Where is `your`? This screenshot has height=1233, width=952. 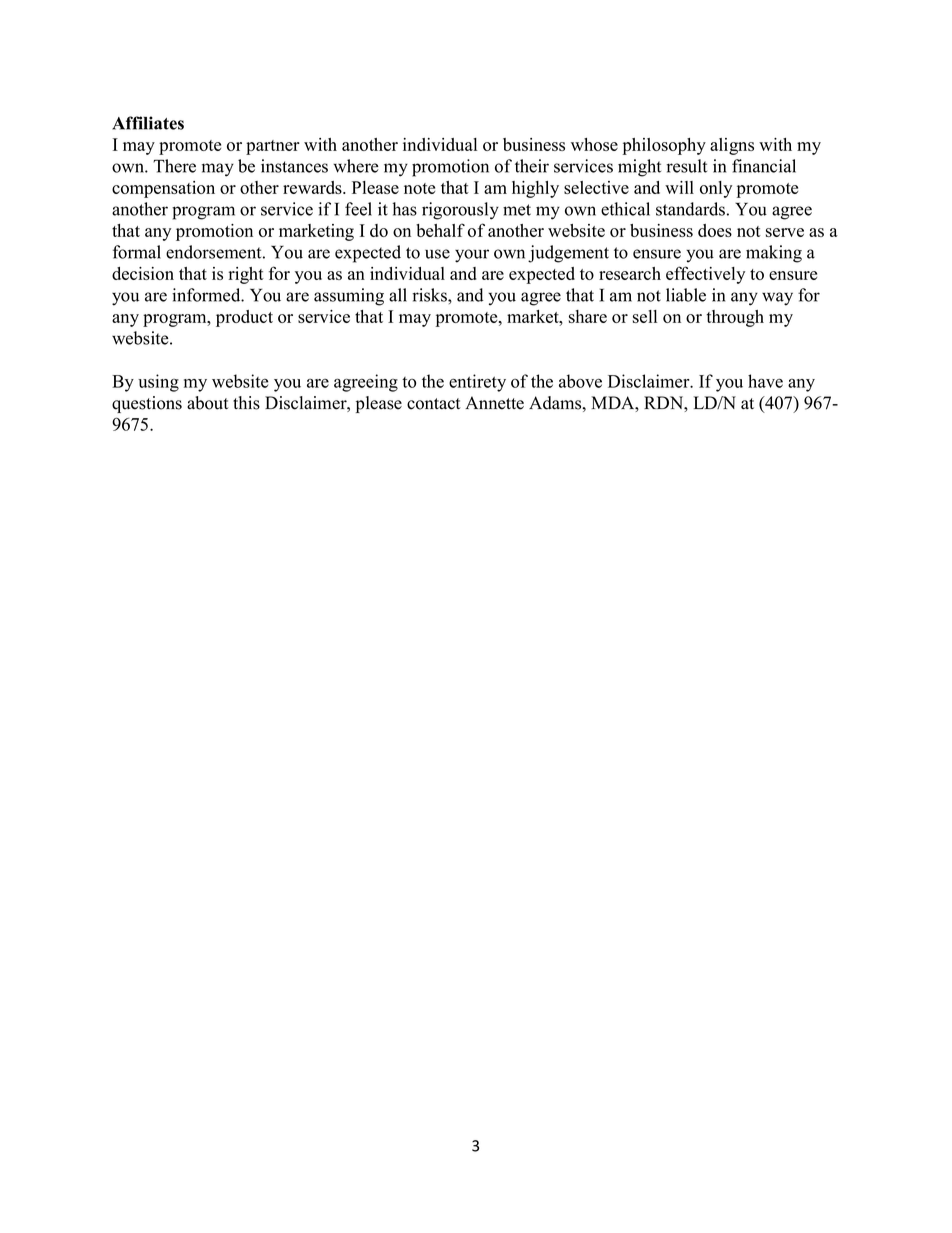 your is located at coordinates (472, 256).
